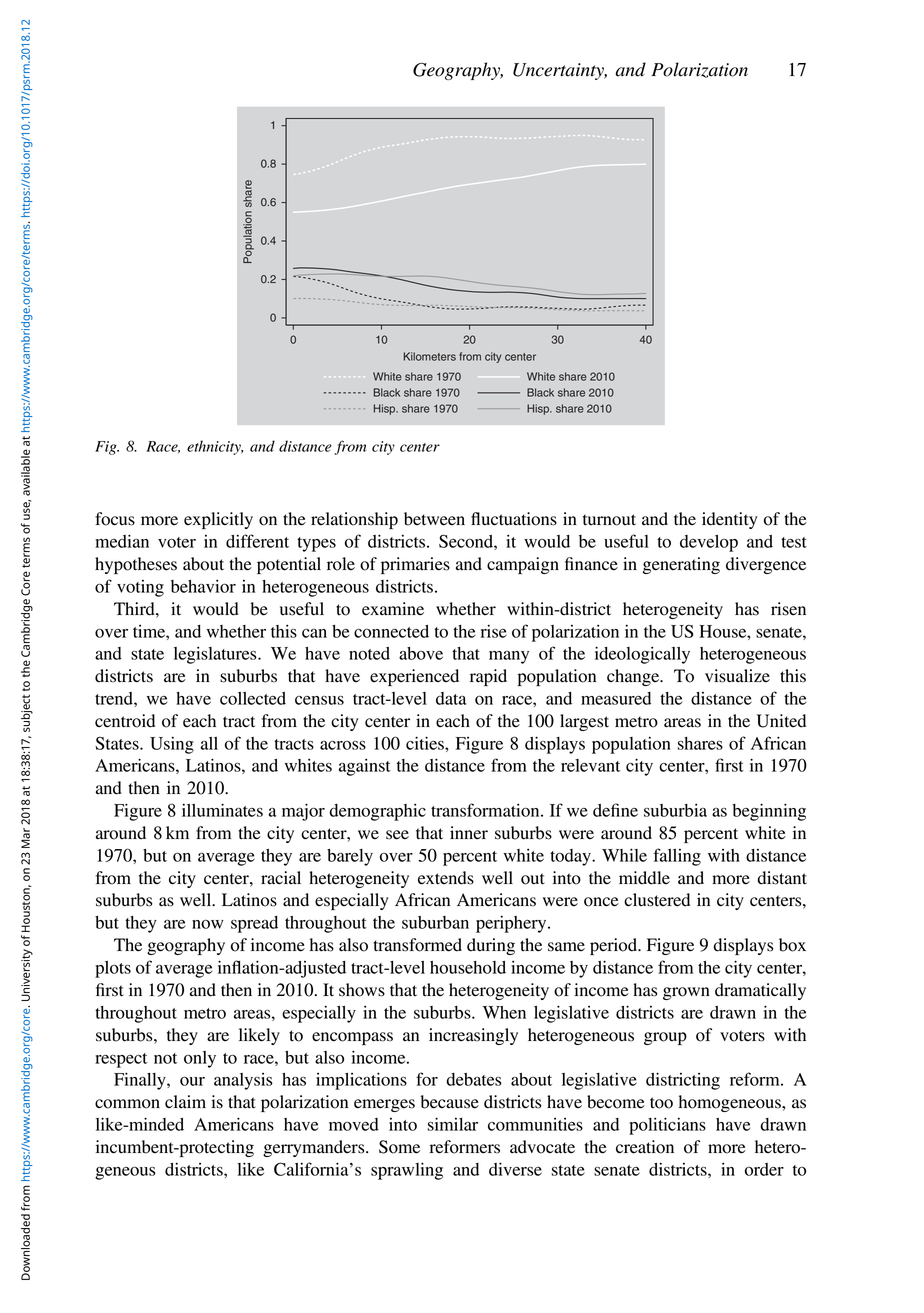 The height and width of the image is (1313, 924). What do you see at coordinates (729, 520) in the image?
I see `identity` at bounding box center [729, 520].
